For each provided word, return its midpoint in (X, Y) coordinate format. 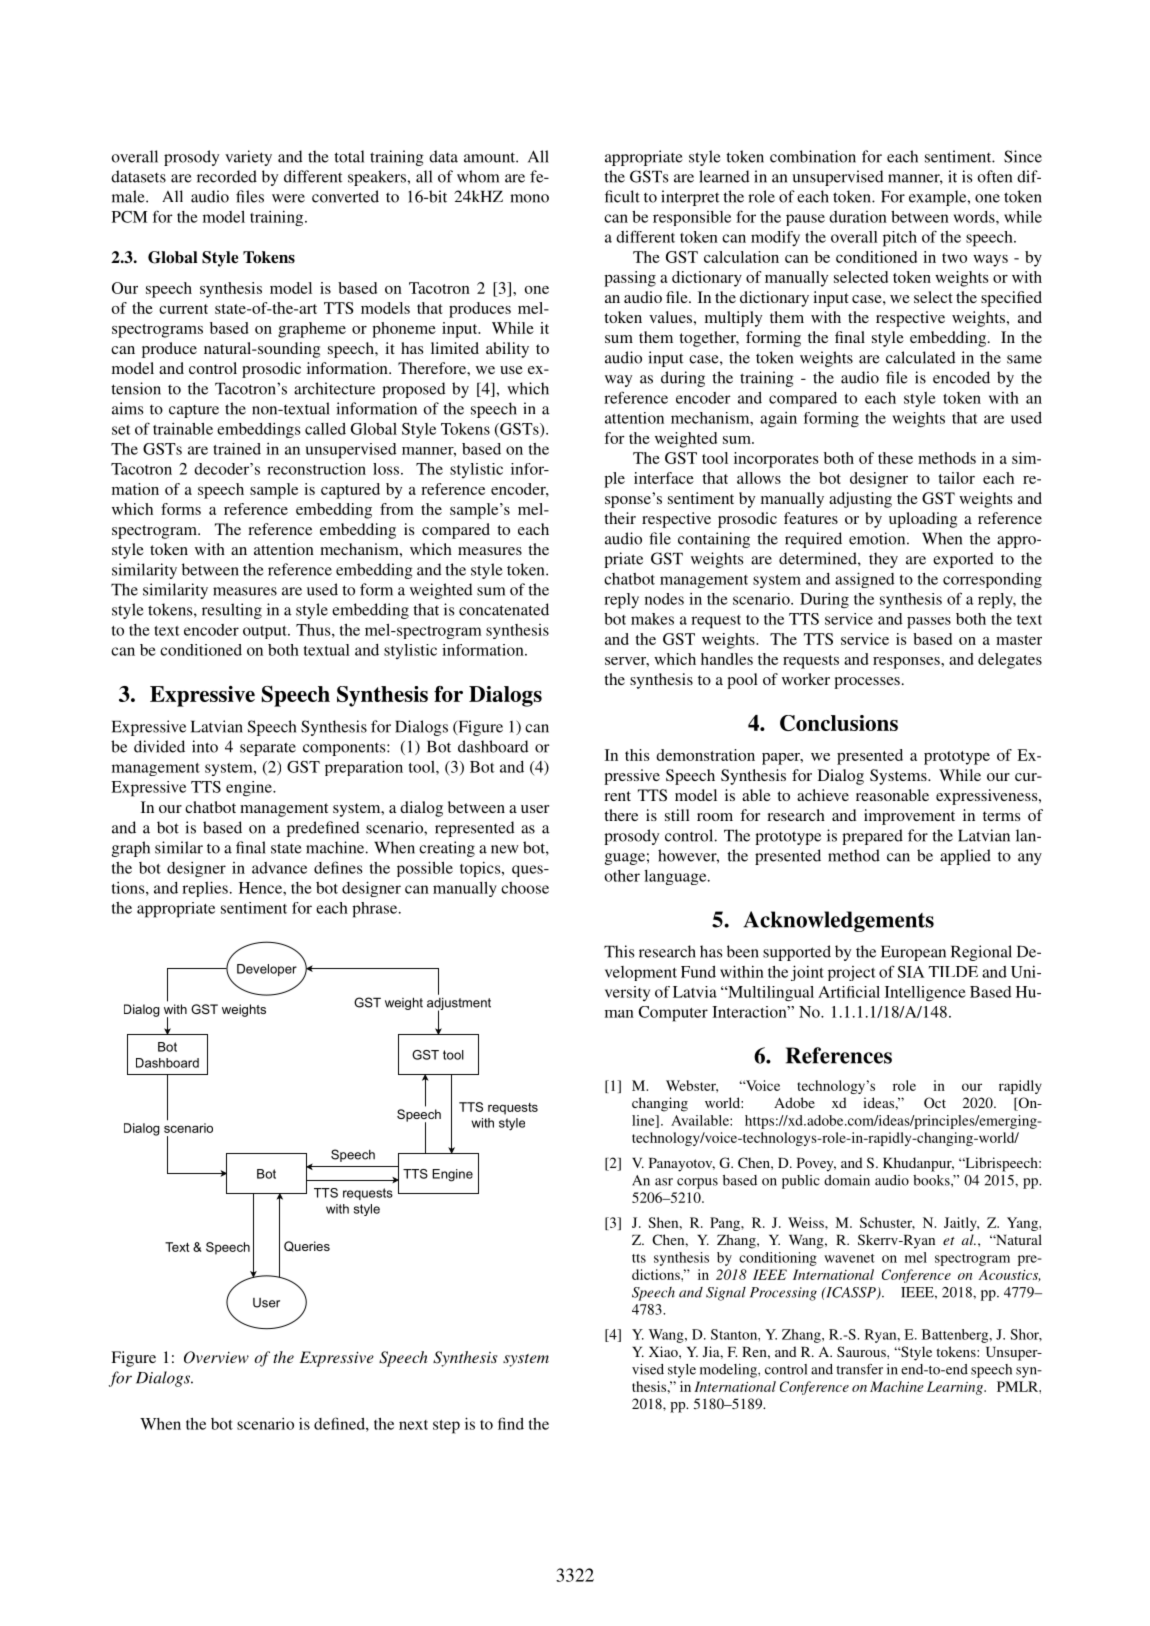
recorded (227, 176)
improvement (909, 817)
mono (529, 198)
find (511, 1423)
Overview (216, 1357)
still (677, 815)
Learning (956, 1388)
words (975, 217)
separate (268, 749)
